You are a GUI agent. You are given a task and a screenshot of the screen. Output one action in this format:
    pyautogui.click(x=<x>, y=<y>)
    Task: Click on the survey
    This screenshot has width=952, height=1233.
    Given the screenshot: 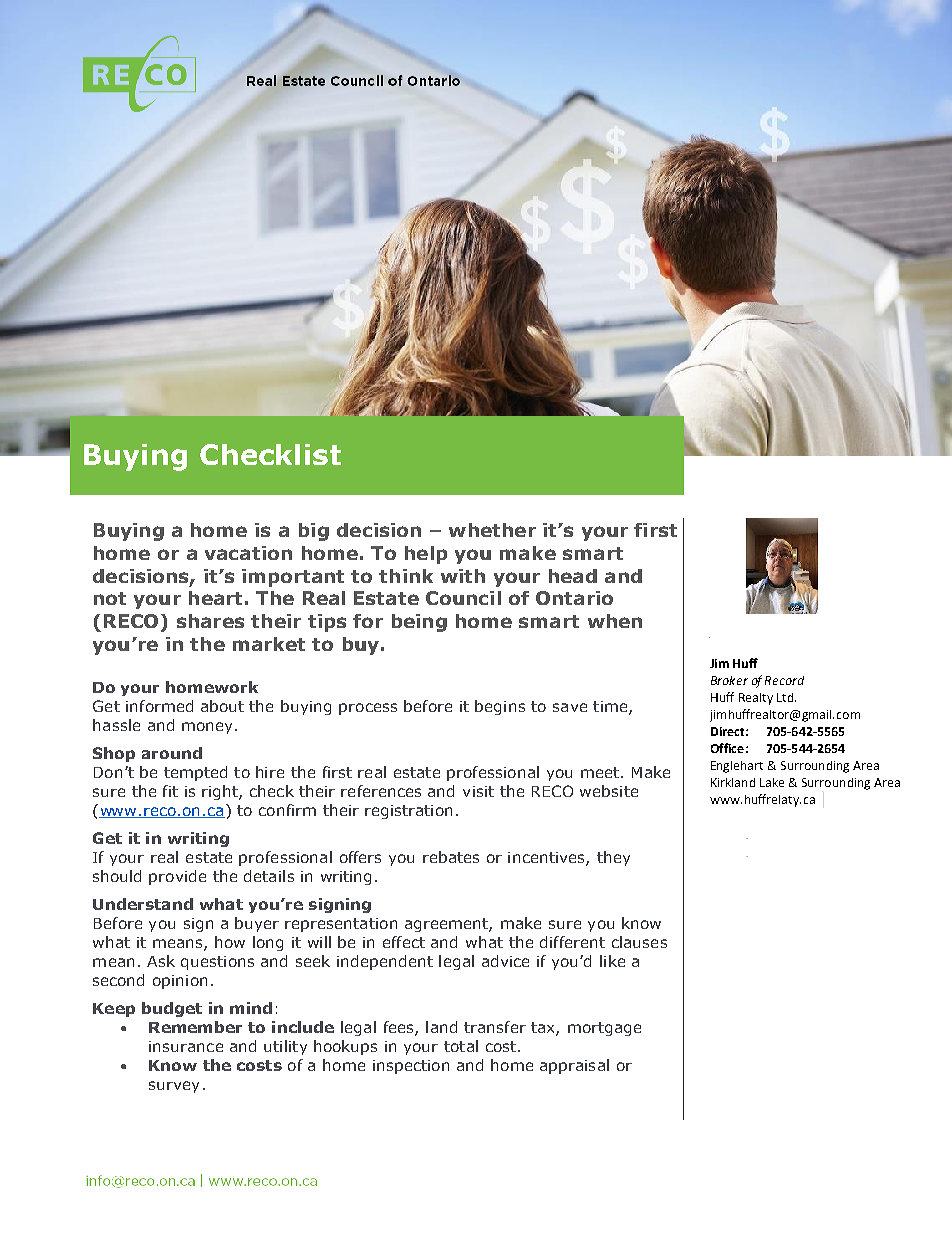 What is the action you would take?
    pyautogui.click(x=174, y=1087)
